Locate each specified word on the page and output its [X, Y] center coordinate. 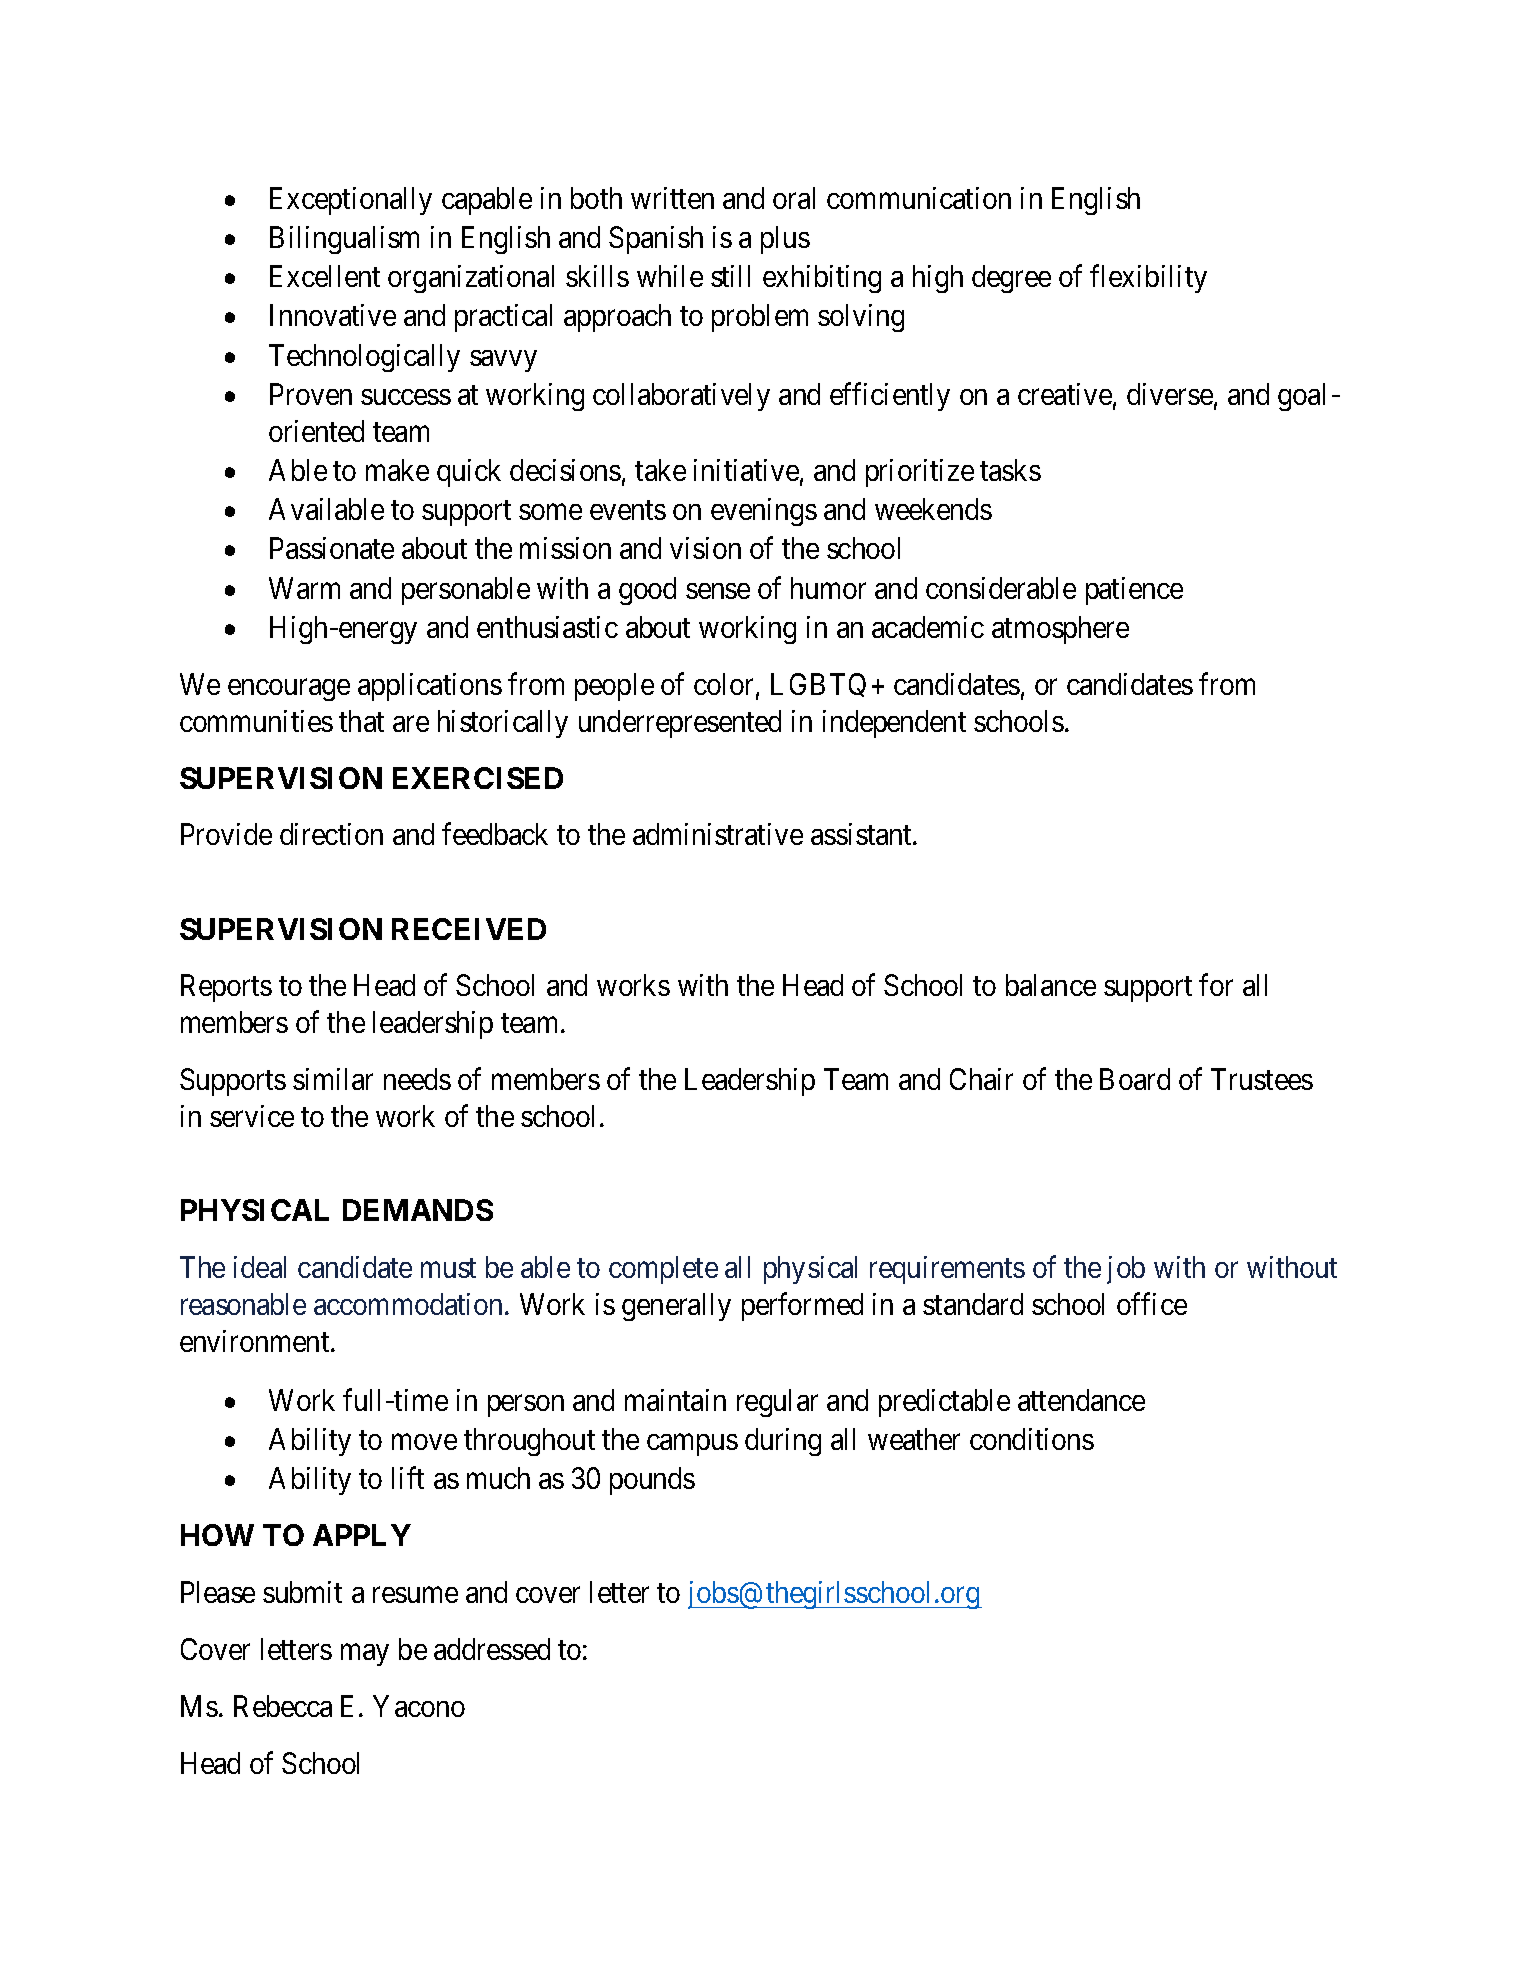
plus [785, 240]
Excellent [325, 276]
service [252, 1116]
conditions [1032, 1439]
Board [1135, 1079]
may [365, 1655]
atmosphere [1060, 630]
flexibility [1148, 279]
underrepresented [680, 724]
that [361, 721]
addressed [492, 1649]
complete [663, 1270]
